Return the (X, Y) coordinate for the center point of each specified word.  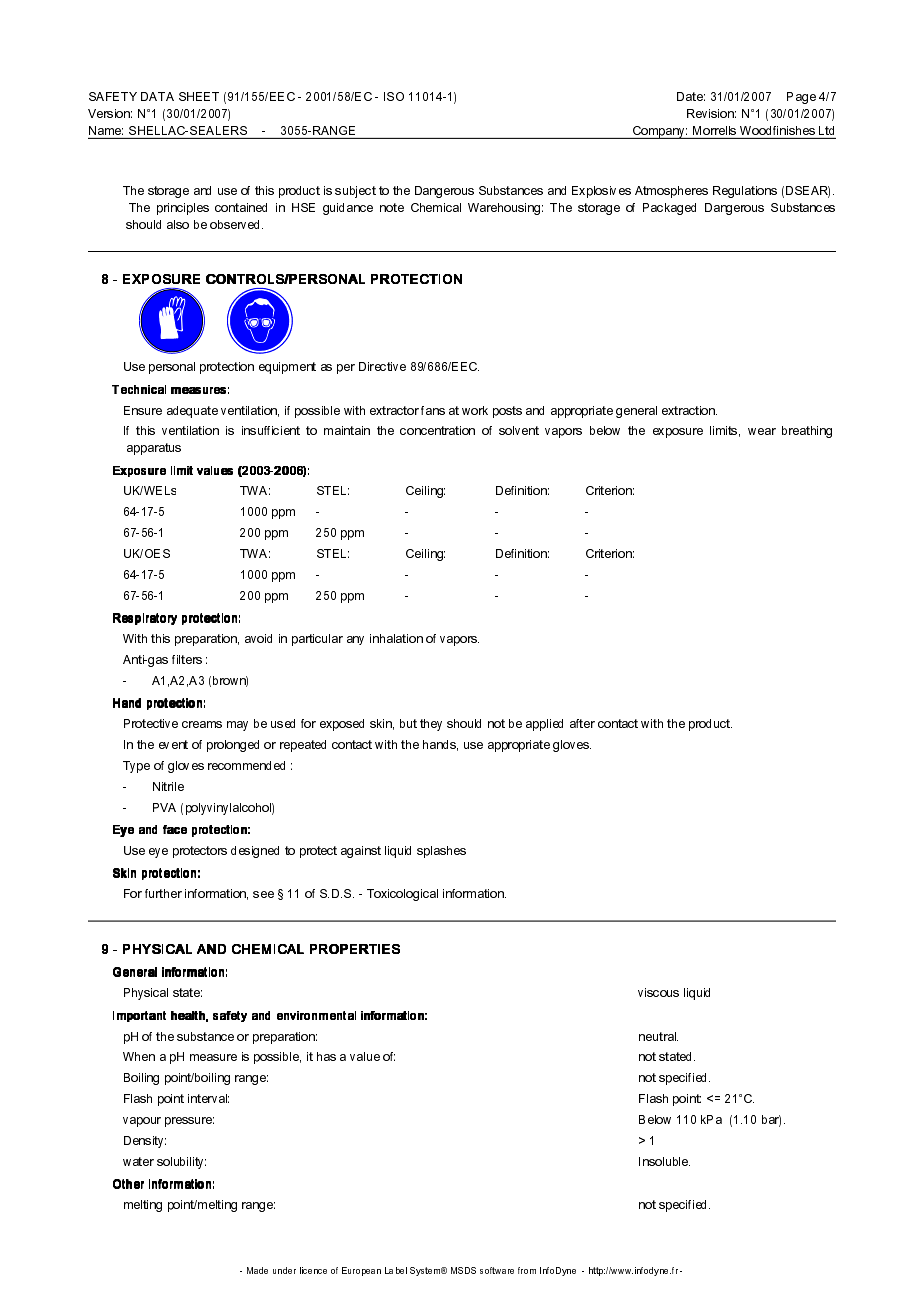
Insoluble (664, 1161)
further (163, 893)
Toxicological (402, 895)
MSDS (463, 1270)
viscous (658, 992)
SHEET (199, 96)
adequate (192, 412)
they (431, 725)
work (475, 410)
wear (762, 431)
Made (257, 1270)
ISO (394, 96)
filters (187, 659)
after (582, 723)
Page (801, 98)
